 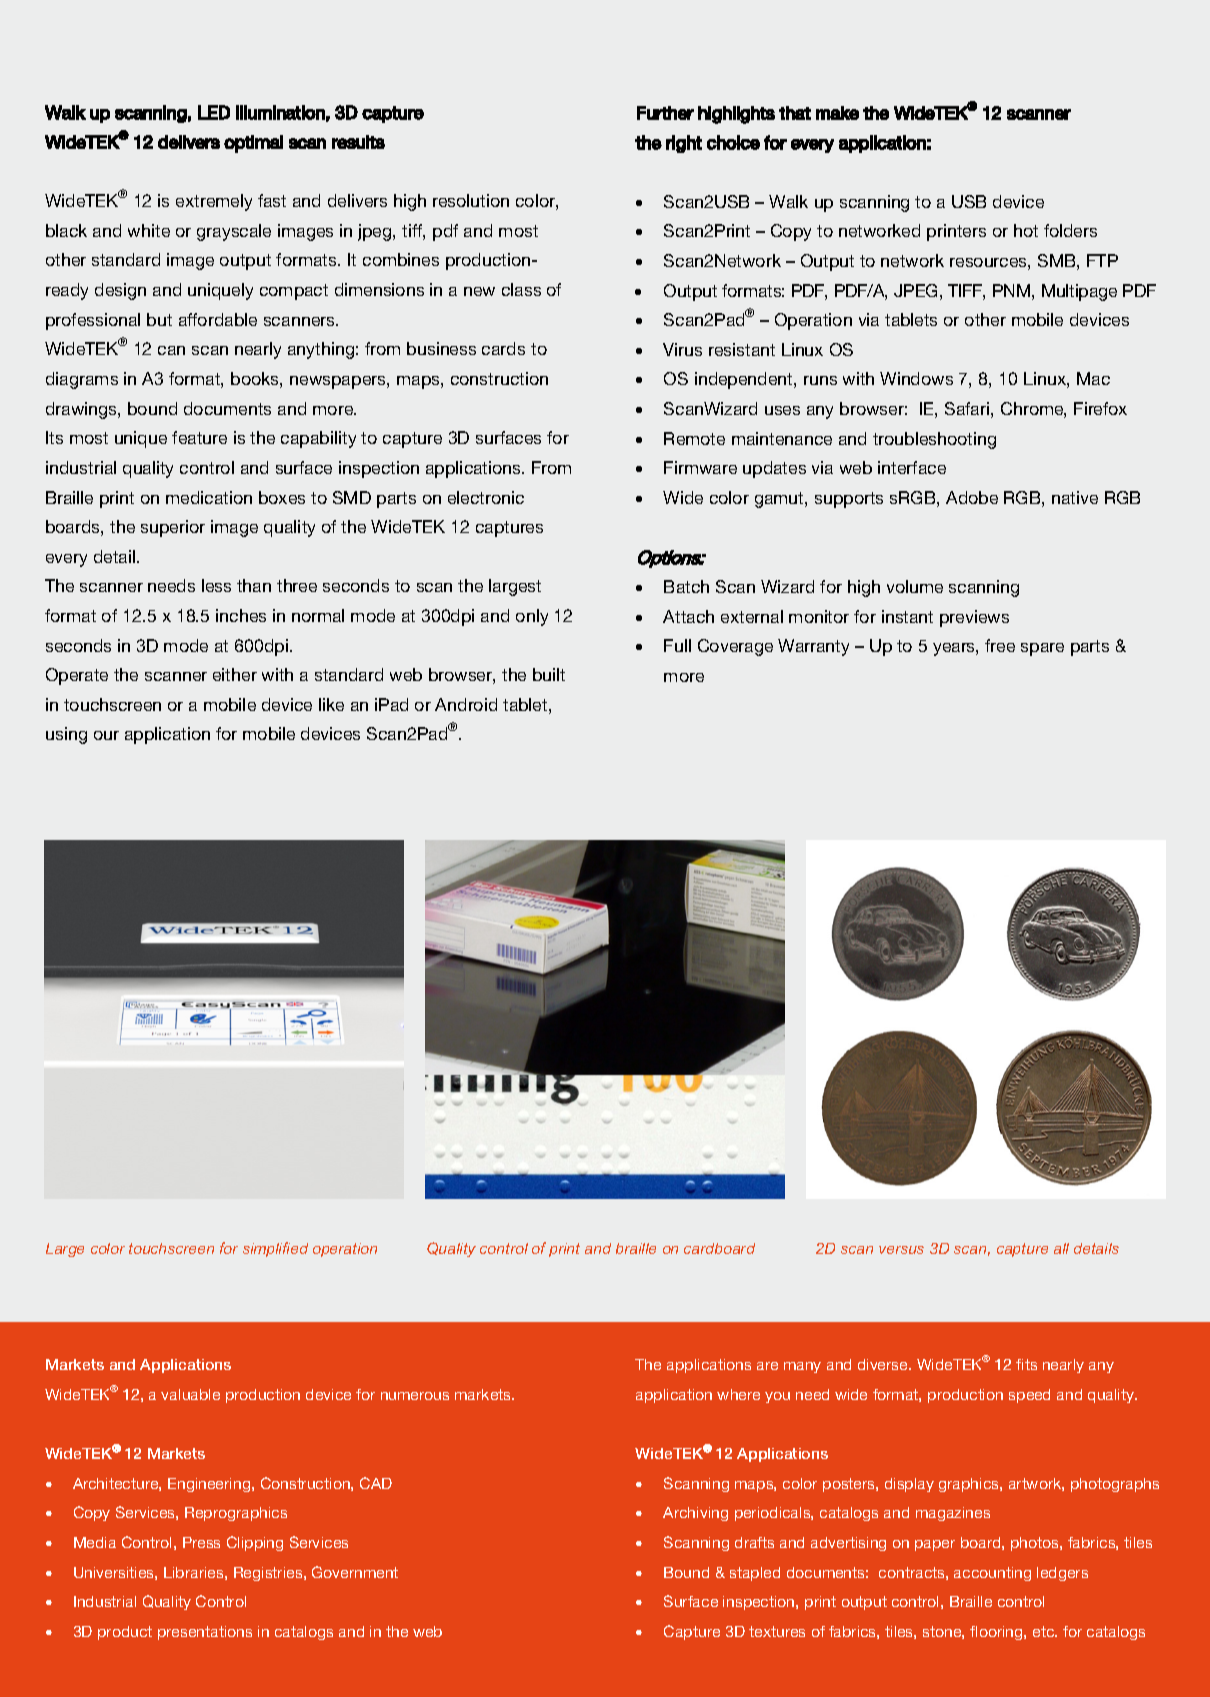 I want to click on troubleshooting, so click(x=934, y=440).
